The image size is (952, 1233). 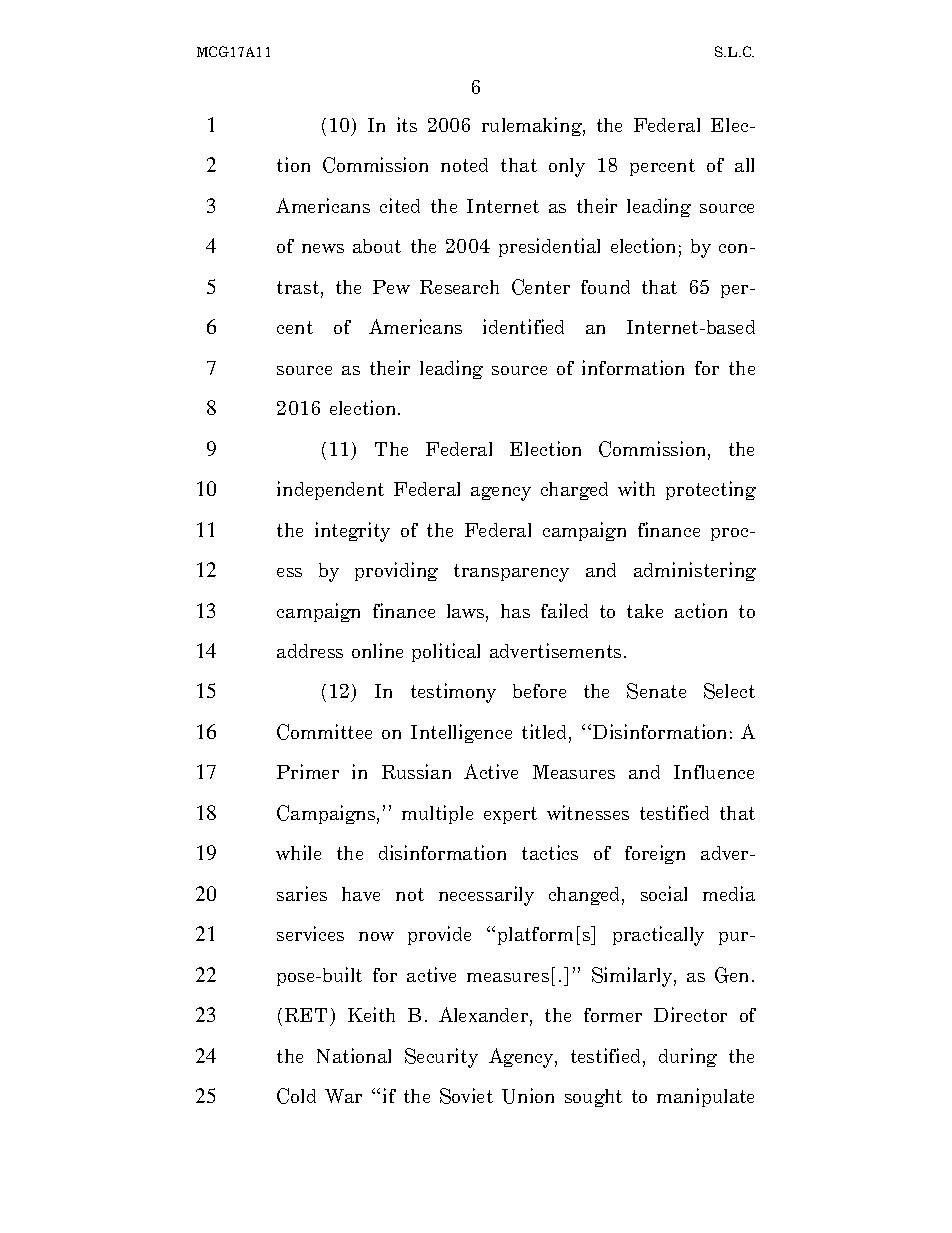 What do you see at coordinates (711, 490) in the screenshot?
I see `protecting` at bounding box center [711, 490].
